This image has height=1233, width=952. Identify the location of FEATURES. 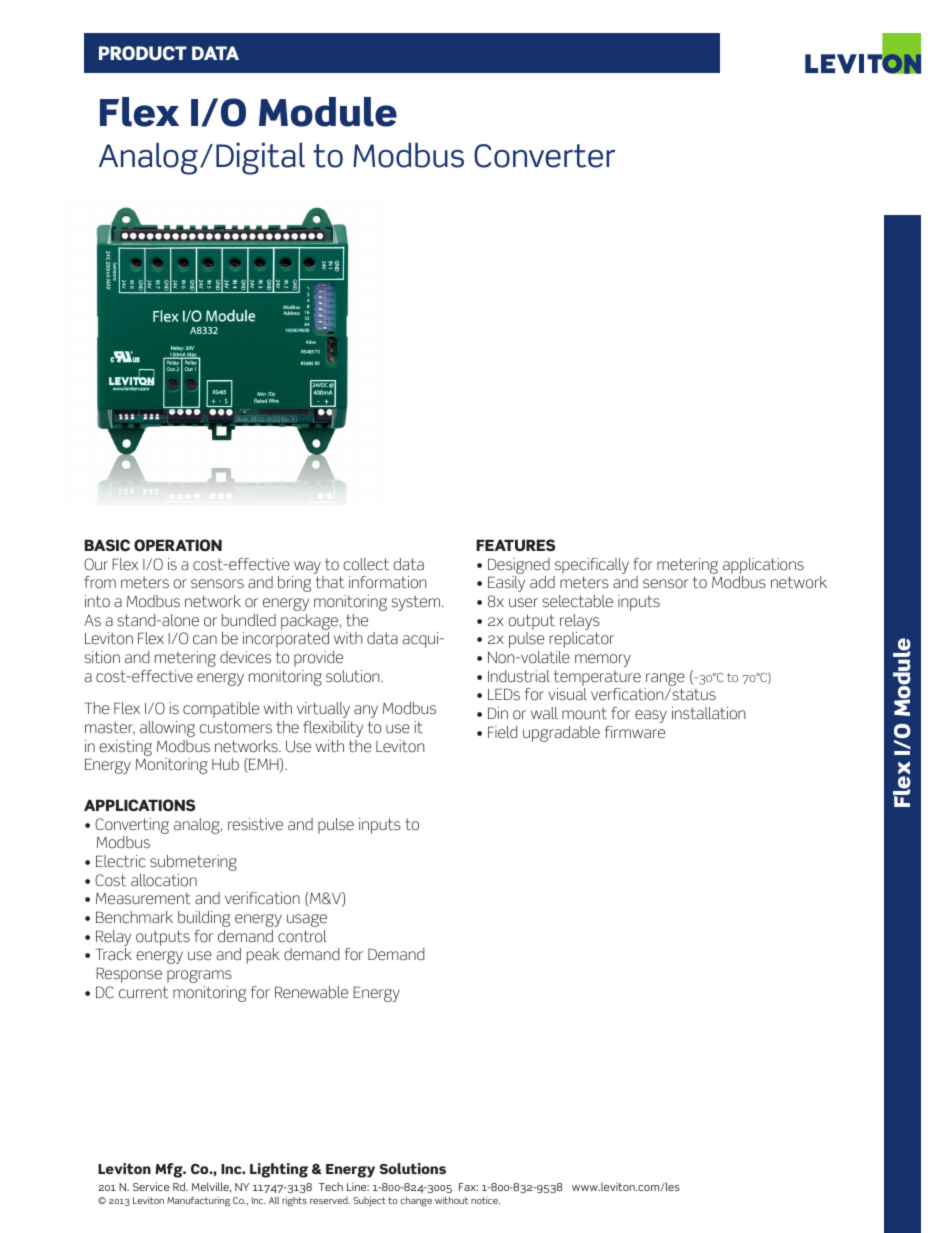
(515, 545).
